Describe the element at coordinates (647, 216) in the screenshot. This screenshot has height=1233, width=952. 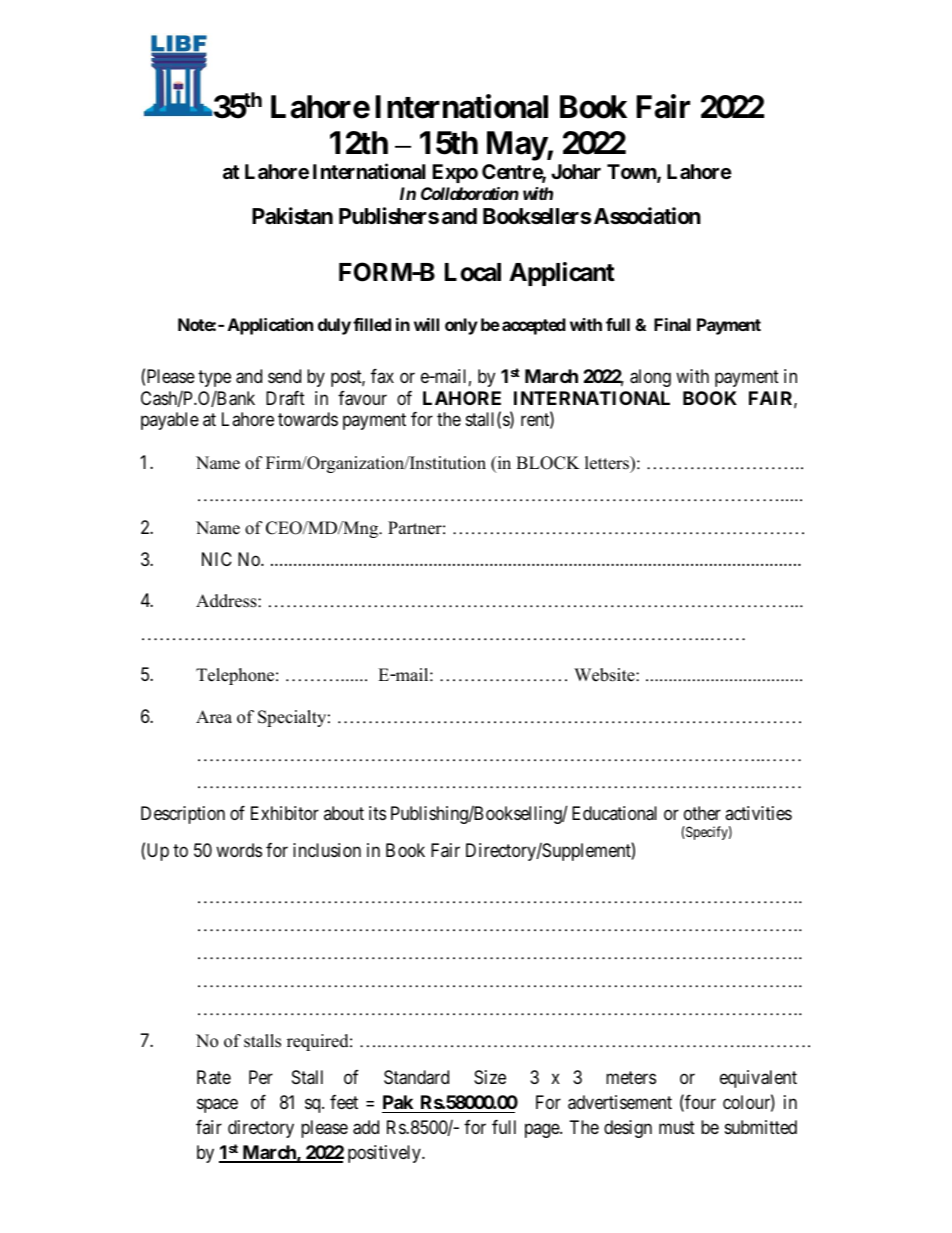
I see `Association` at that location.
